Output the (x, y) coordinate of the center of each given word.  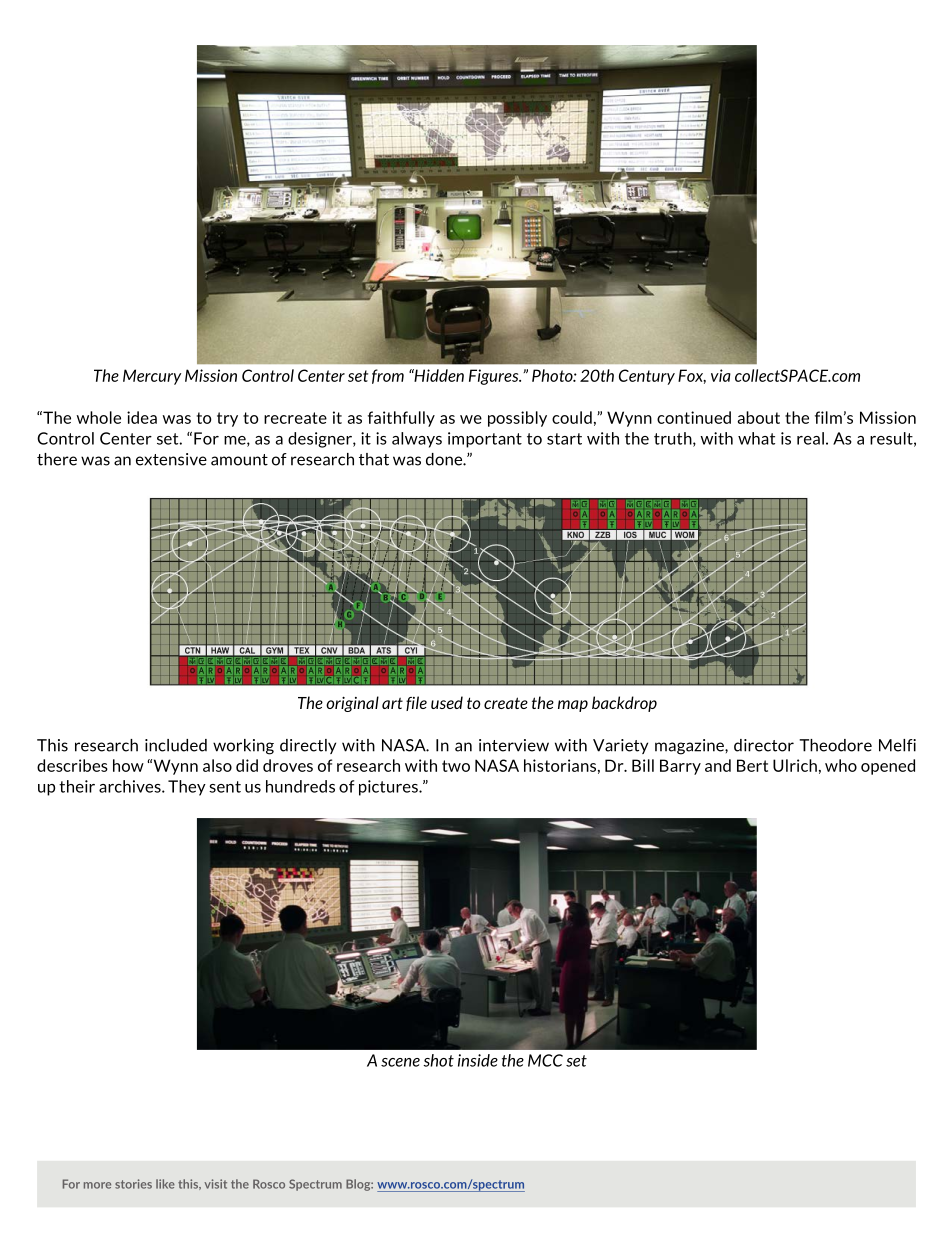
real (810, 438)
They (187, 788)
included (176, 745)
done (445, 459)
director (764, 745)
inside (478, 1060)
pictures (389, 788)
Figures (495, 377)
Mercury (152, 377)
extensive (171, 459)
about (759, 417)
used (447, 702)
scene (400, 1062)
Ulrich (795, 765)
